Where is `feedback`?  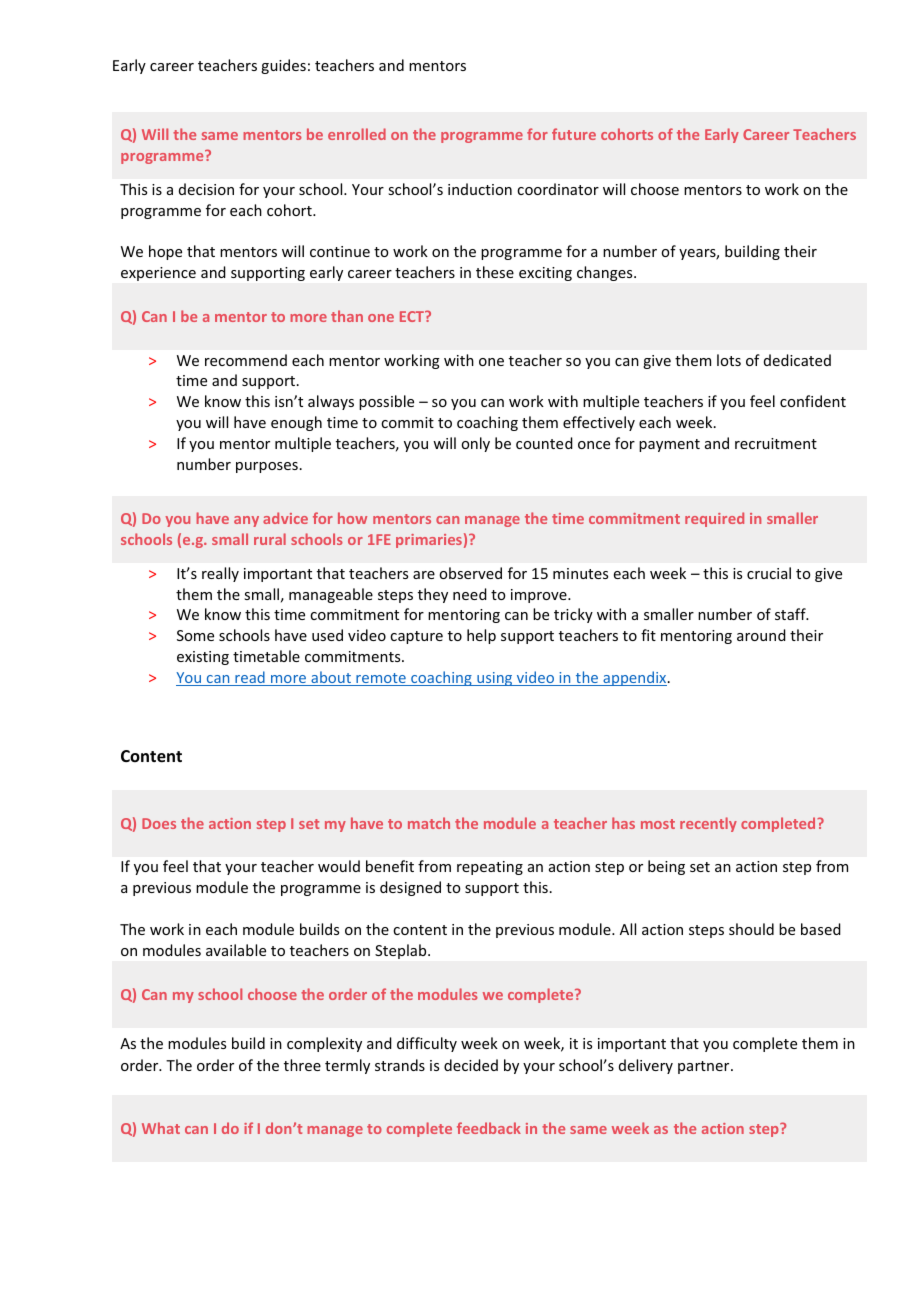 feedback is located at coordinates (489, 1128).
